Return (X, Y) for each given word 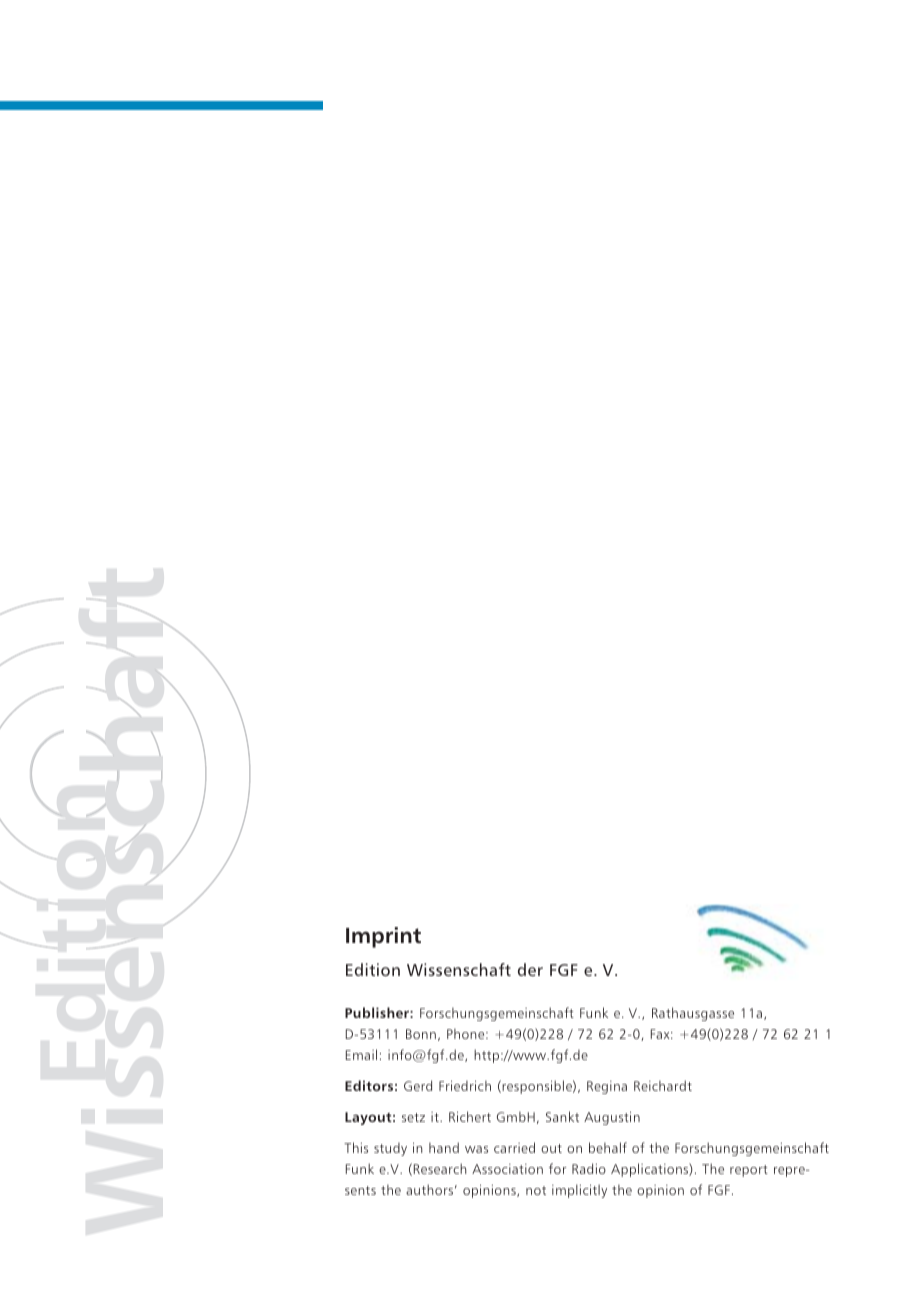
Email (361, 1054)
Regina (607, 1087)
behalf (608, 1147)
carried (514, 1147)
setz (413, 1117)
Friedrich (465, 1086)
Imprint (383, 937)
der (530, 969)
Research (440, 1168)
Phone (467, 1034)
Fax (661, 1034)
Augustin (612, 1118)
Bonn (421, 1034)
